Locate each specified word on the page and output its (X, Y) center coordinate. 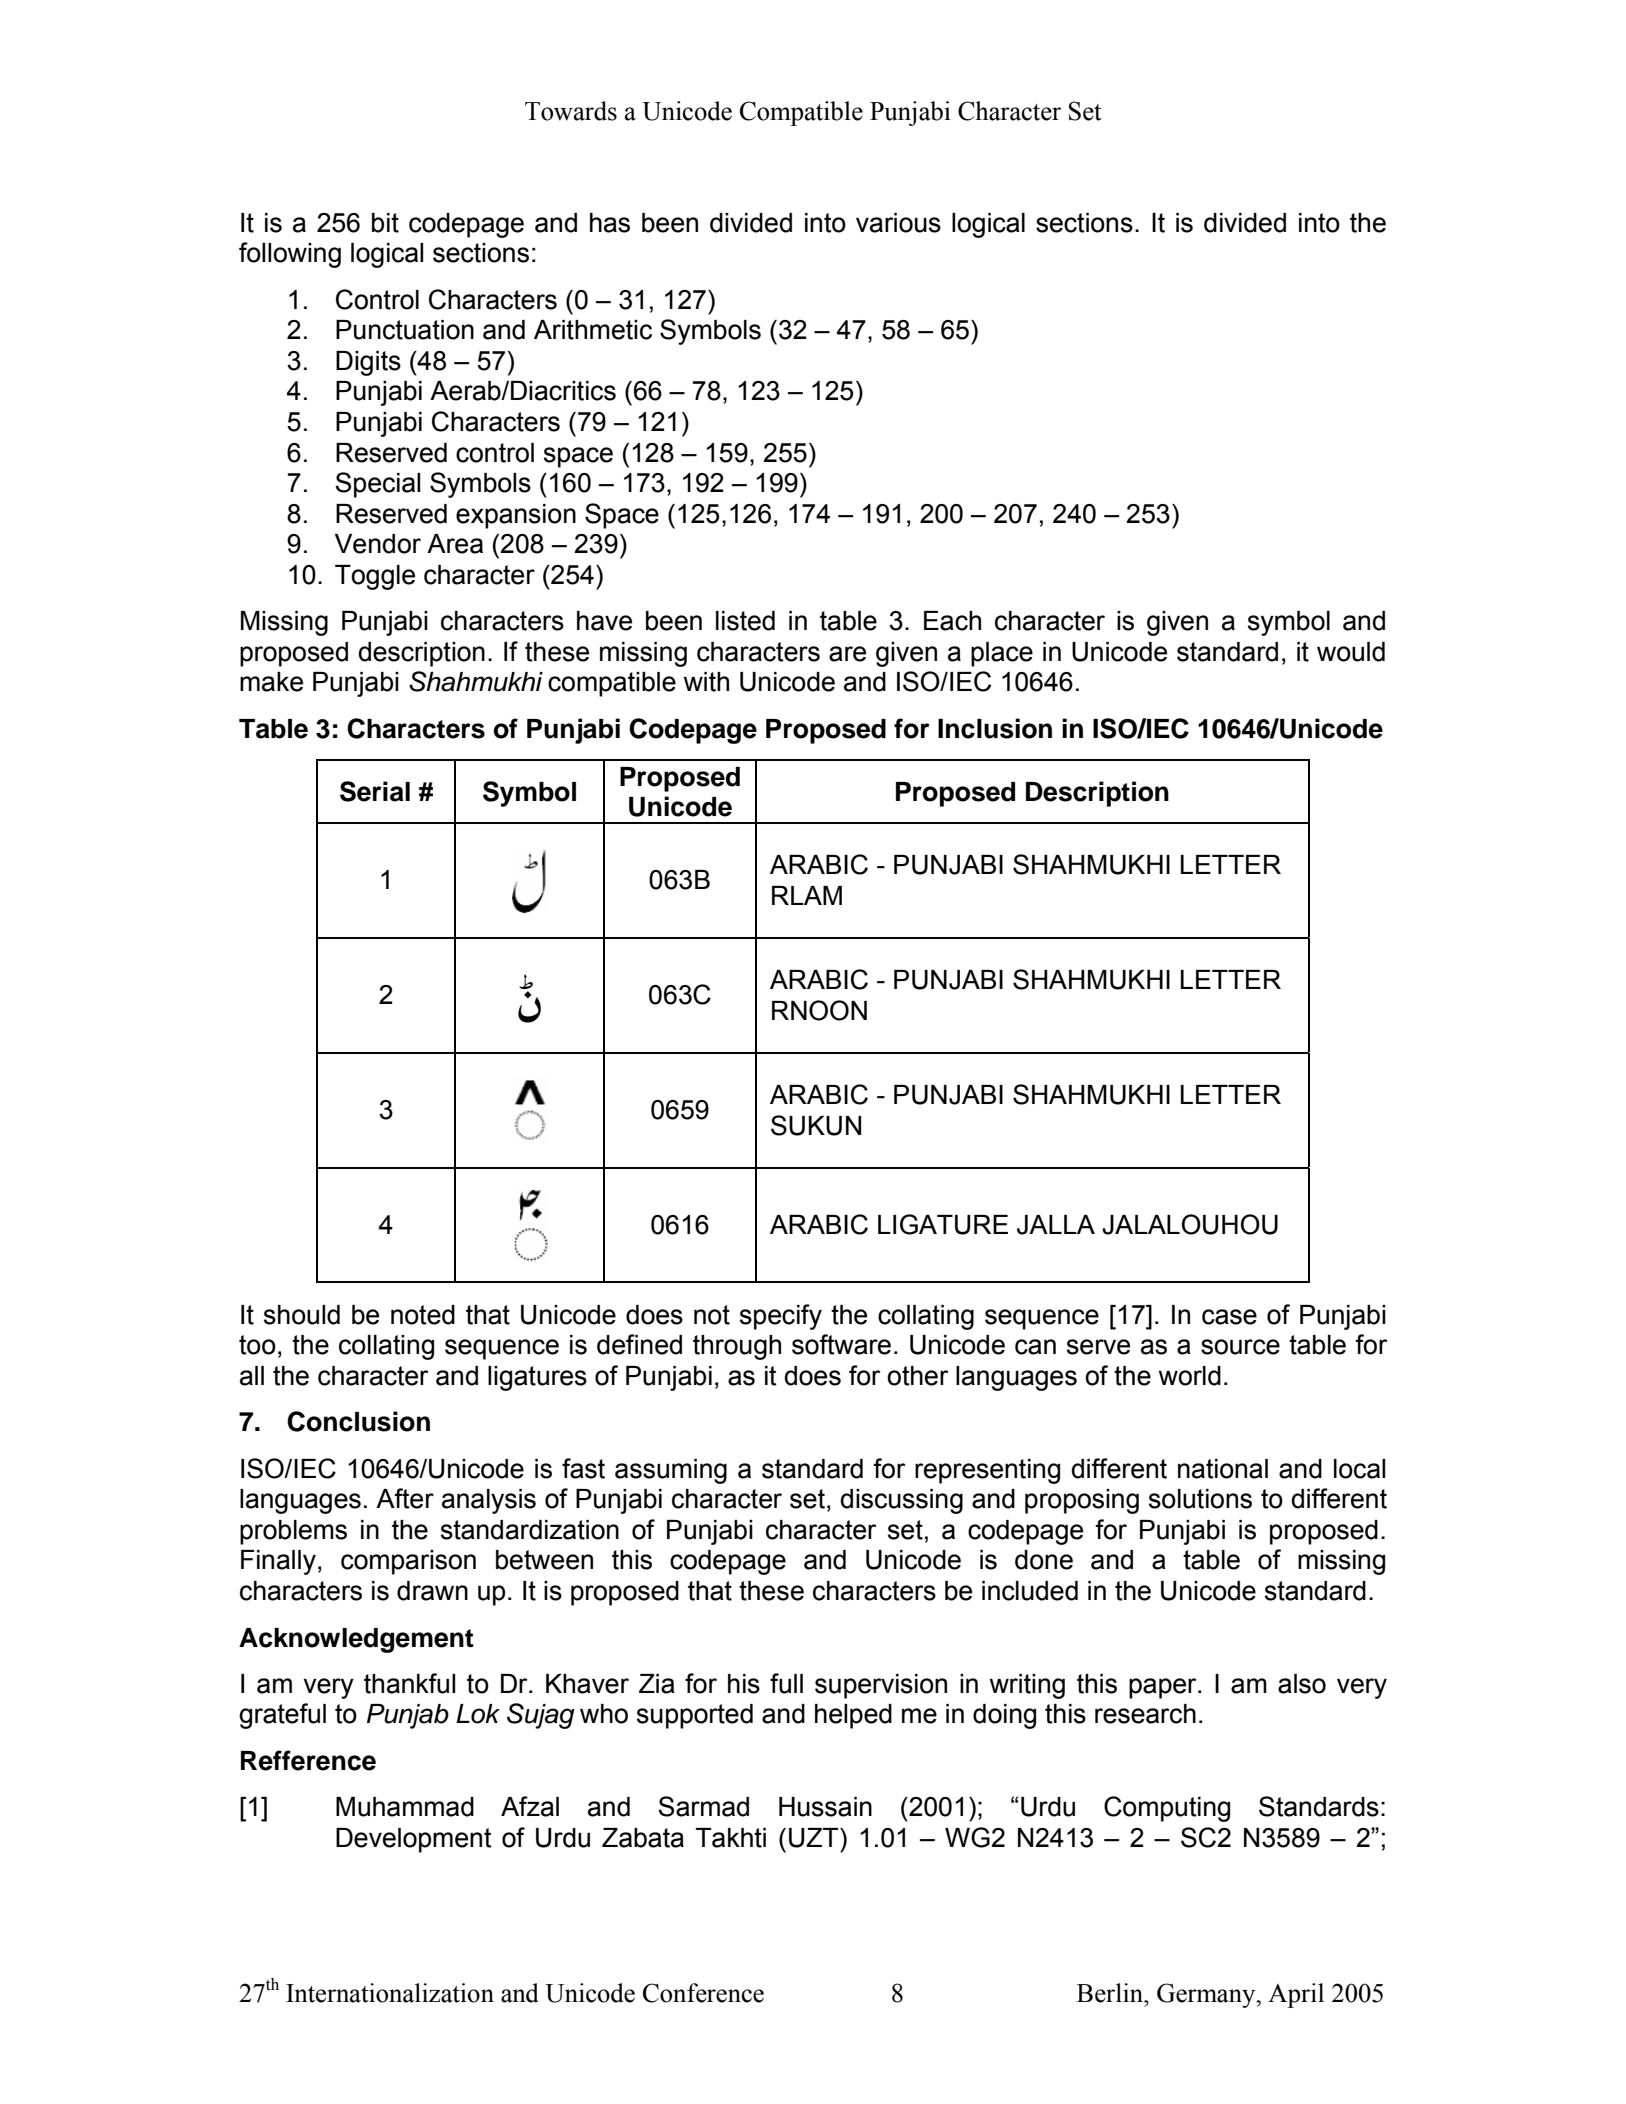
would (1351, 652)
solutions (1200, 1499)
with (706, 682)
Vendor (378, 544)
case (1229, 1317)
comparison (408, 1562)
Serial (375, 791)
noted (423, 1315)
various (898, 223)
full (786, 1683)
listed (745, 621)
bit (385, 223)
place (1002, 654)
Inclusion (995, 728)
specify (781, 1317)
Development (414, 1840)
